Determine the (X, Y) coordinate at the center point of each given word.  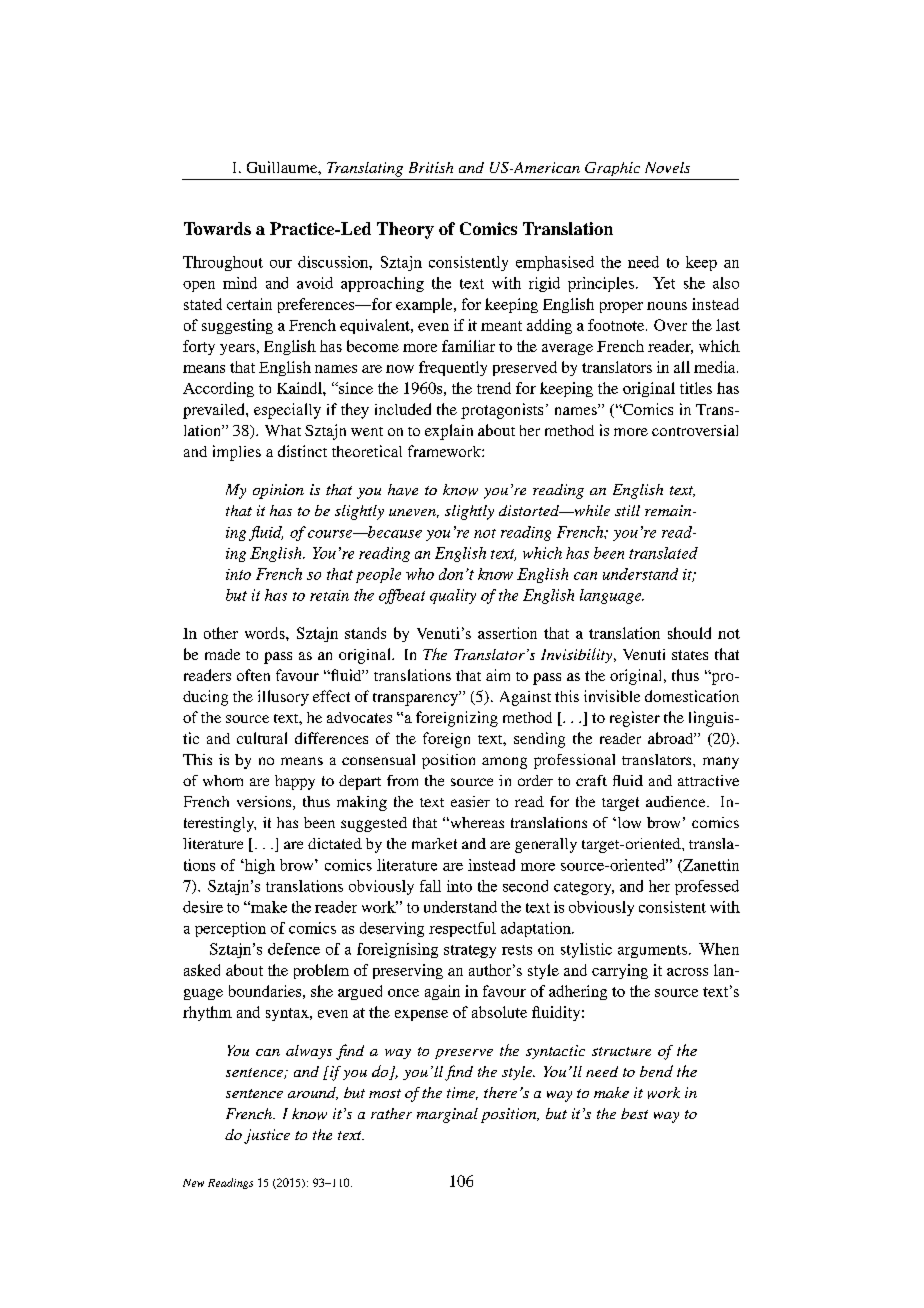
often (253, 675)
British (431, 167)
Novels (667, 167)
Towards (217, 228)
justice (267, 1136)
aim (498, 675)
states (690, 655)
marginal (447, 1115)
